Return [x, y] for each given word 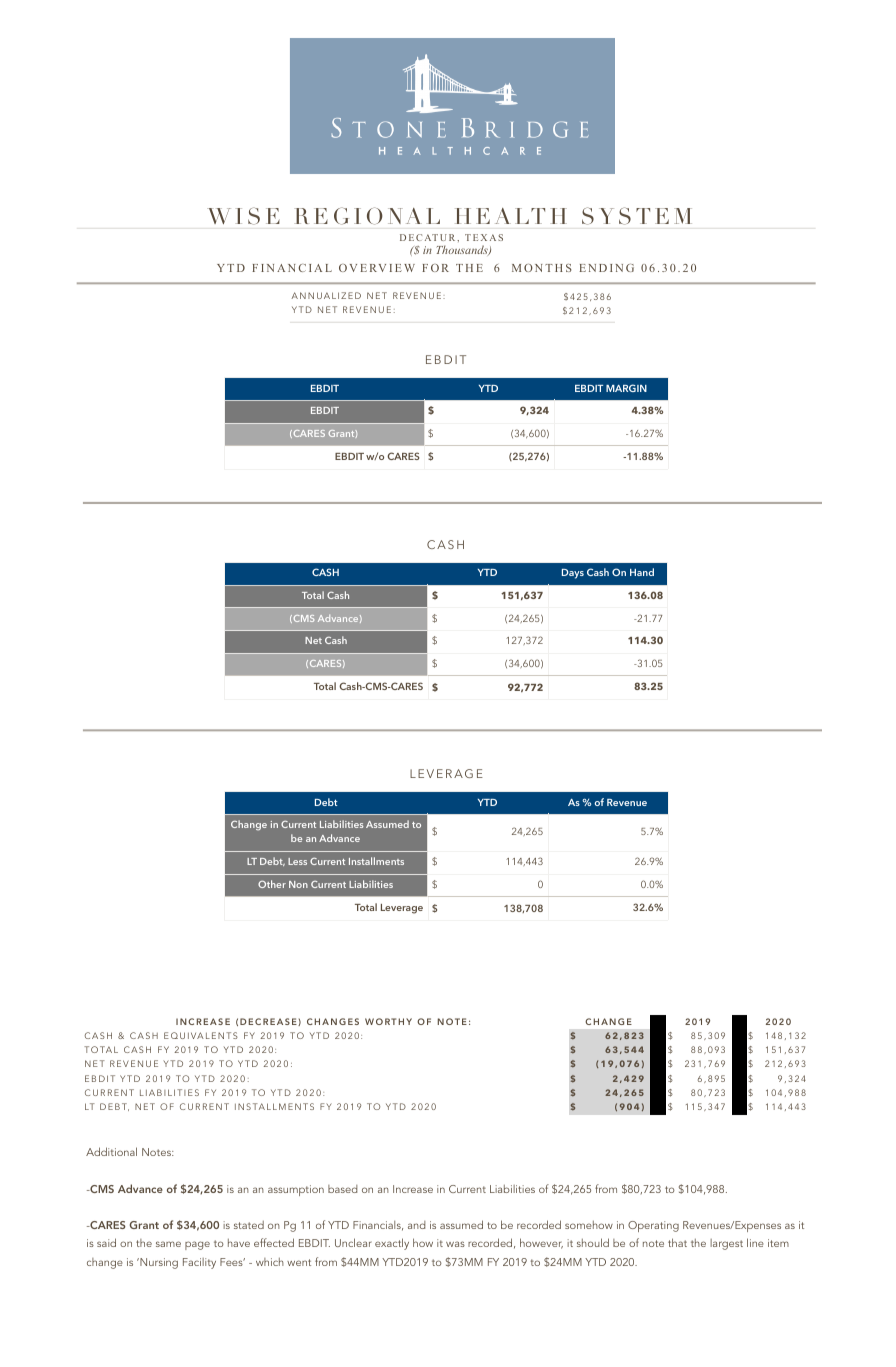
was [455, 1244]
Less [297, 861]
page [197, 1245]
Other [272, 884]
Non [298, 884]
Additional [111, 1151]
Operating [653, 1226]
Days [573, 574]
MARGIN [626, 388]
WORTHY [388, 1021]
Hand [642, 572]
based [343, 1189]
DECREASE [269, 1022]
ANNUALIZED [326, 295]
